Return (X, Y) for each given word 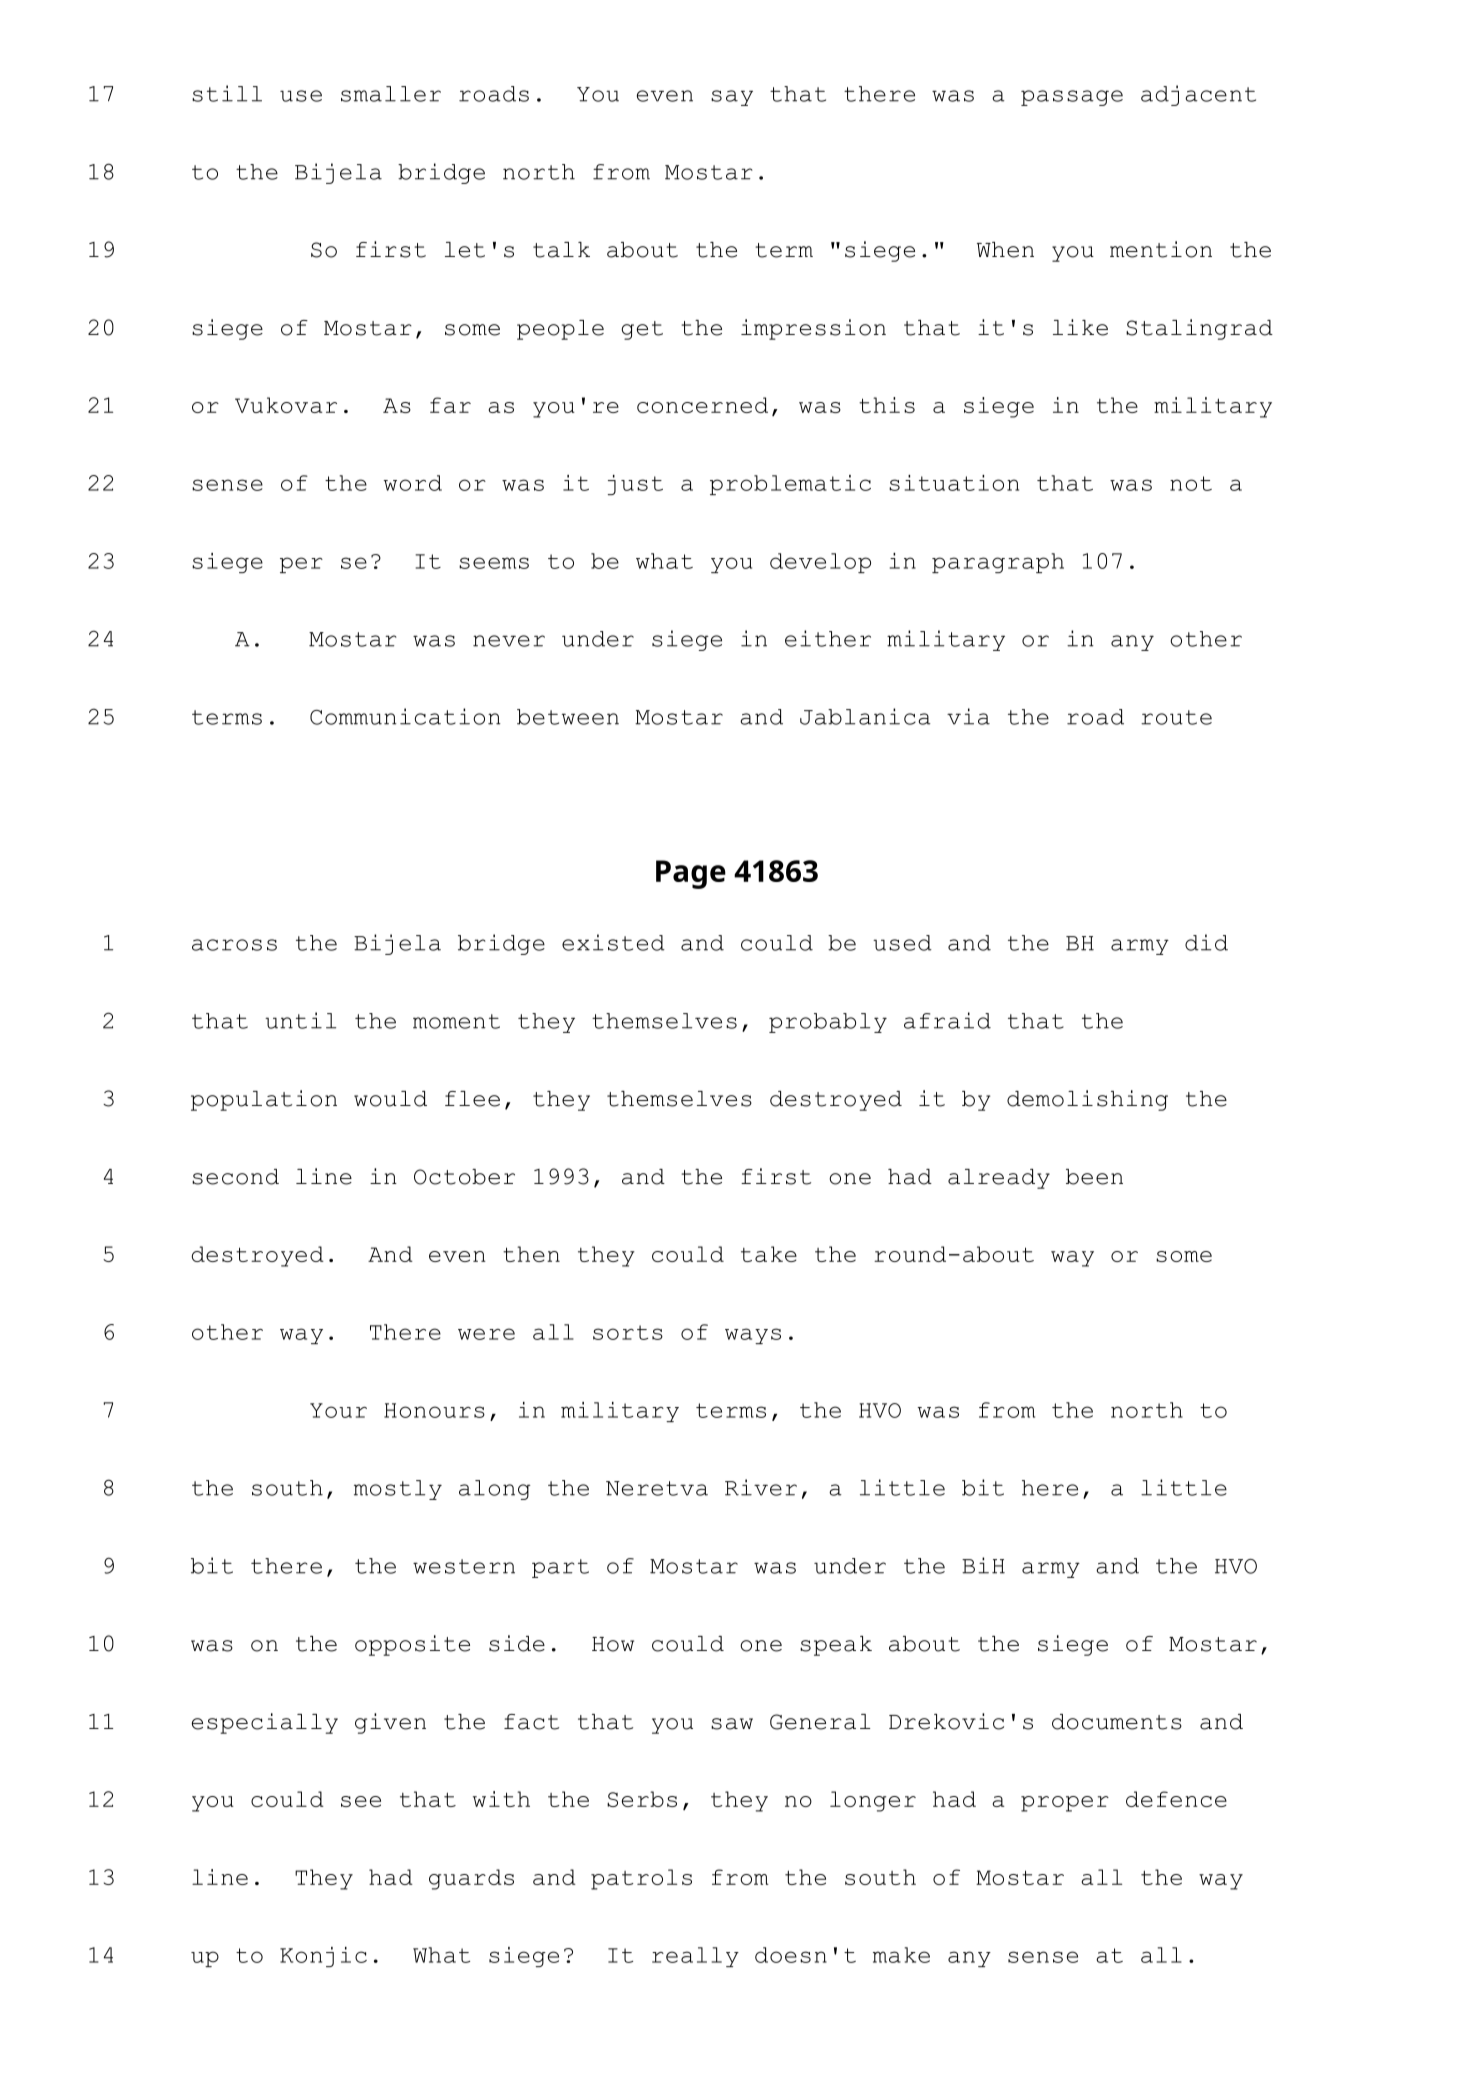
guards (471, 1879)
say (732, 98)
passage (1072, 98)
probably (828, 1023)
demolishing (1087, 1100)
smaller (391, 94)
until (300, 1020)
